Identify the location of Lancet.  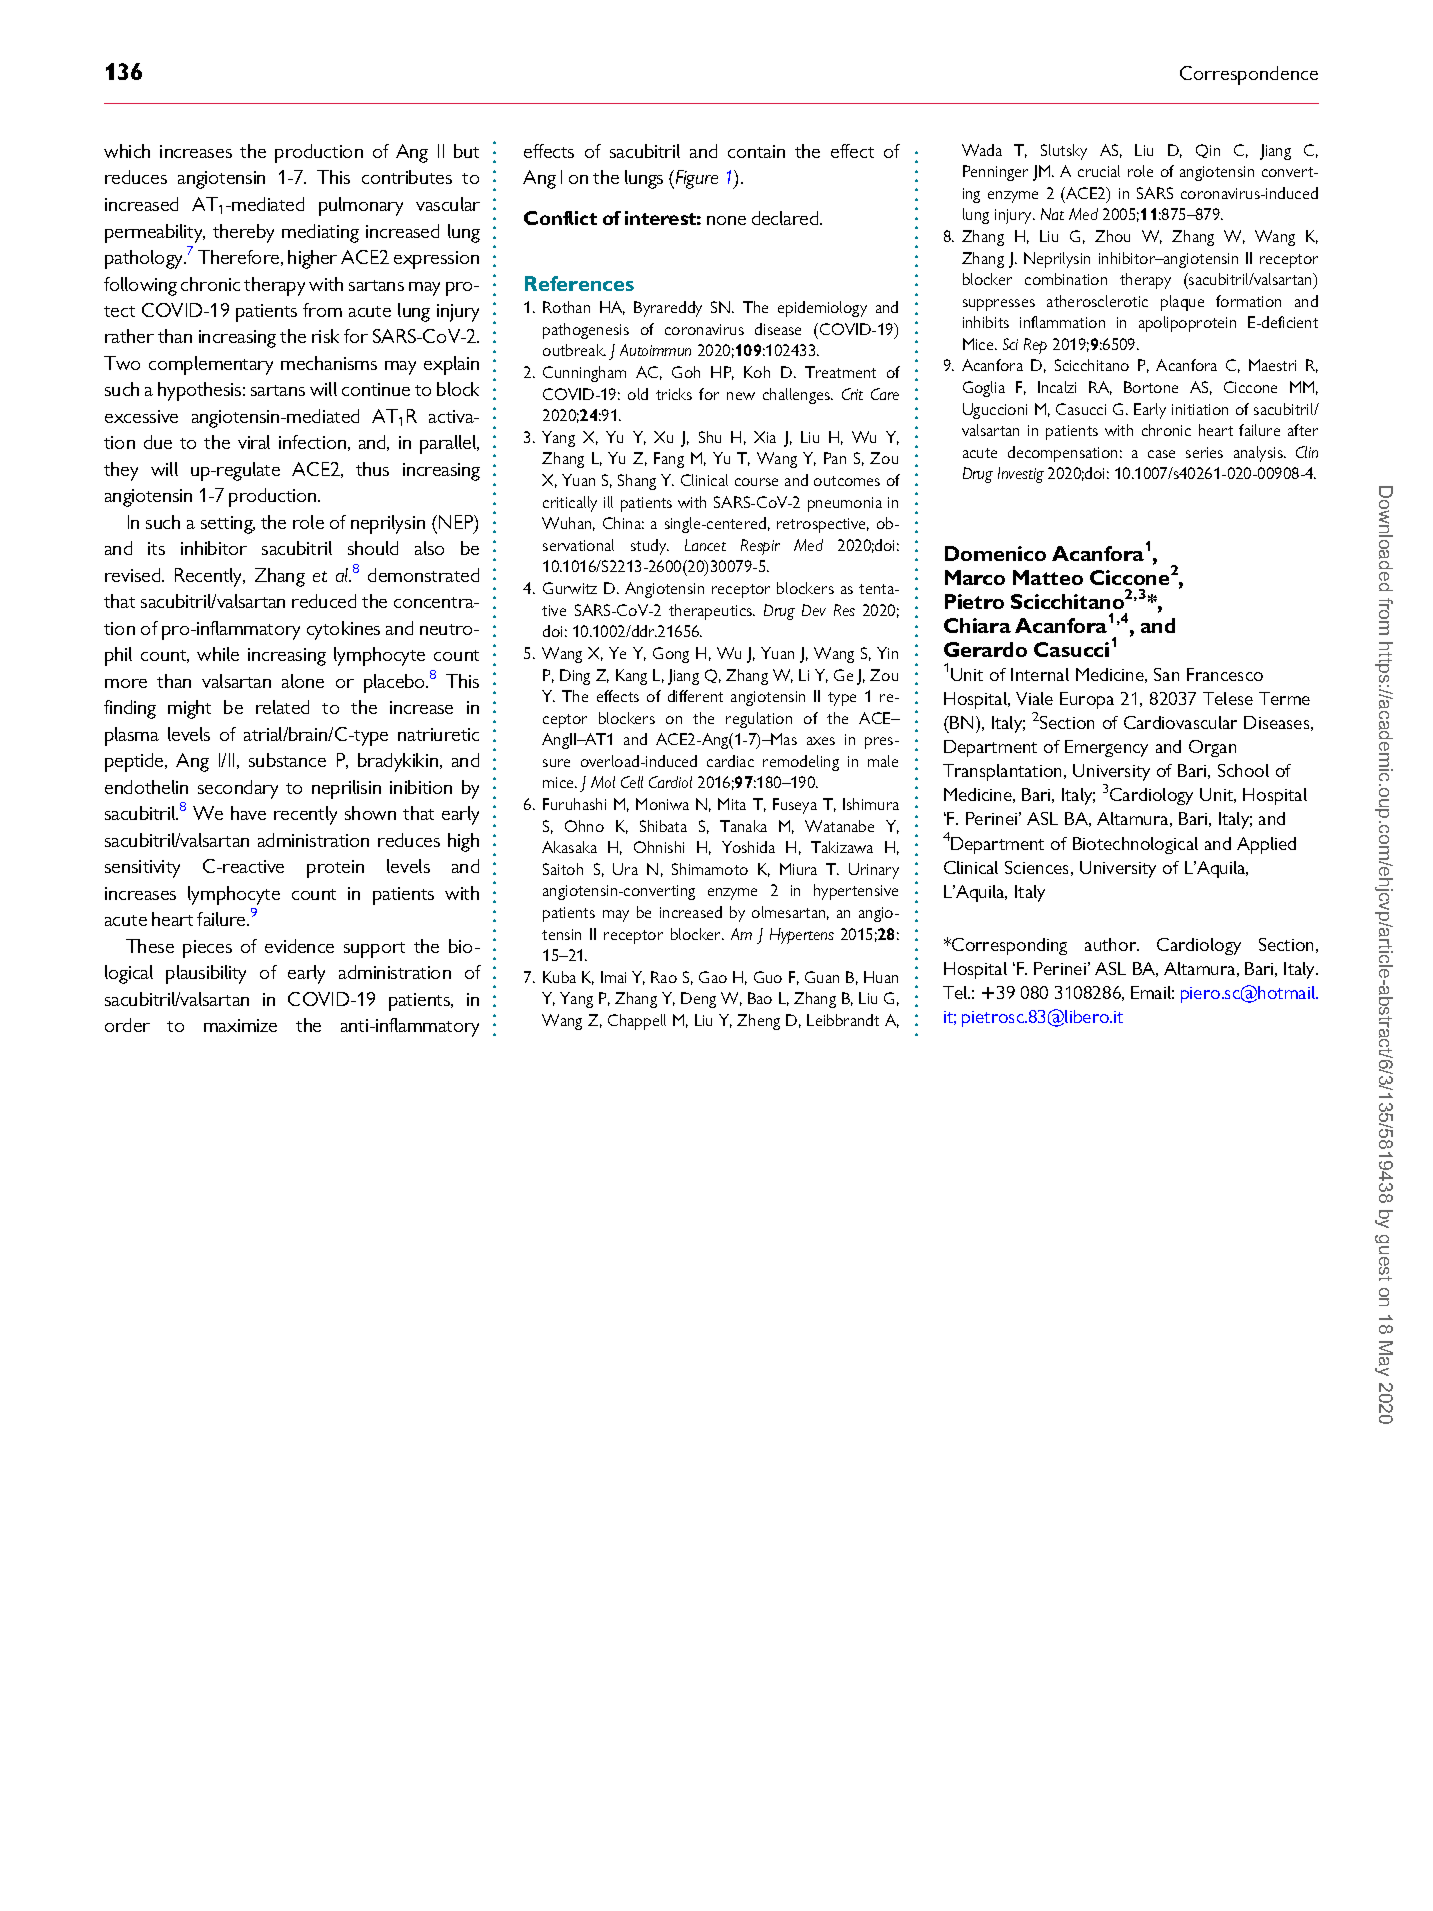
(705, 545).
